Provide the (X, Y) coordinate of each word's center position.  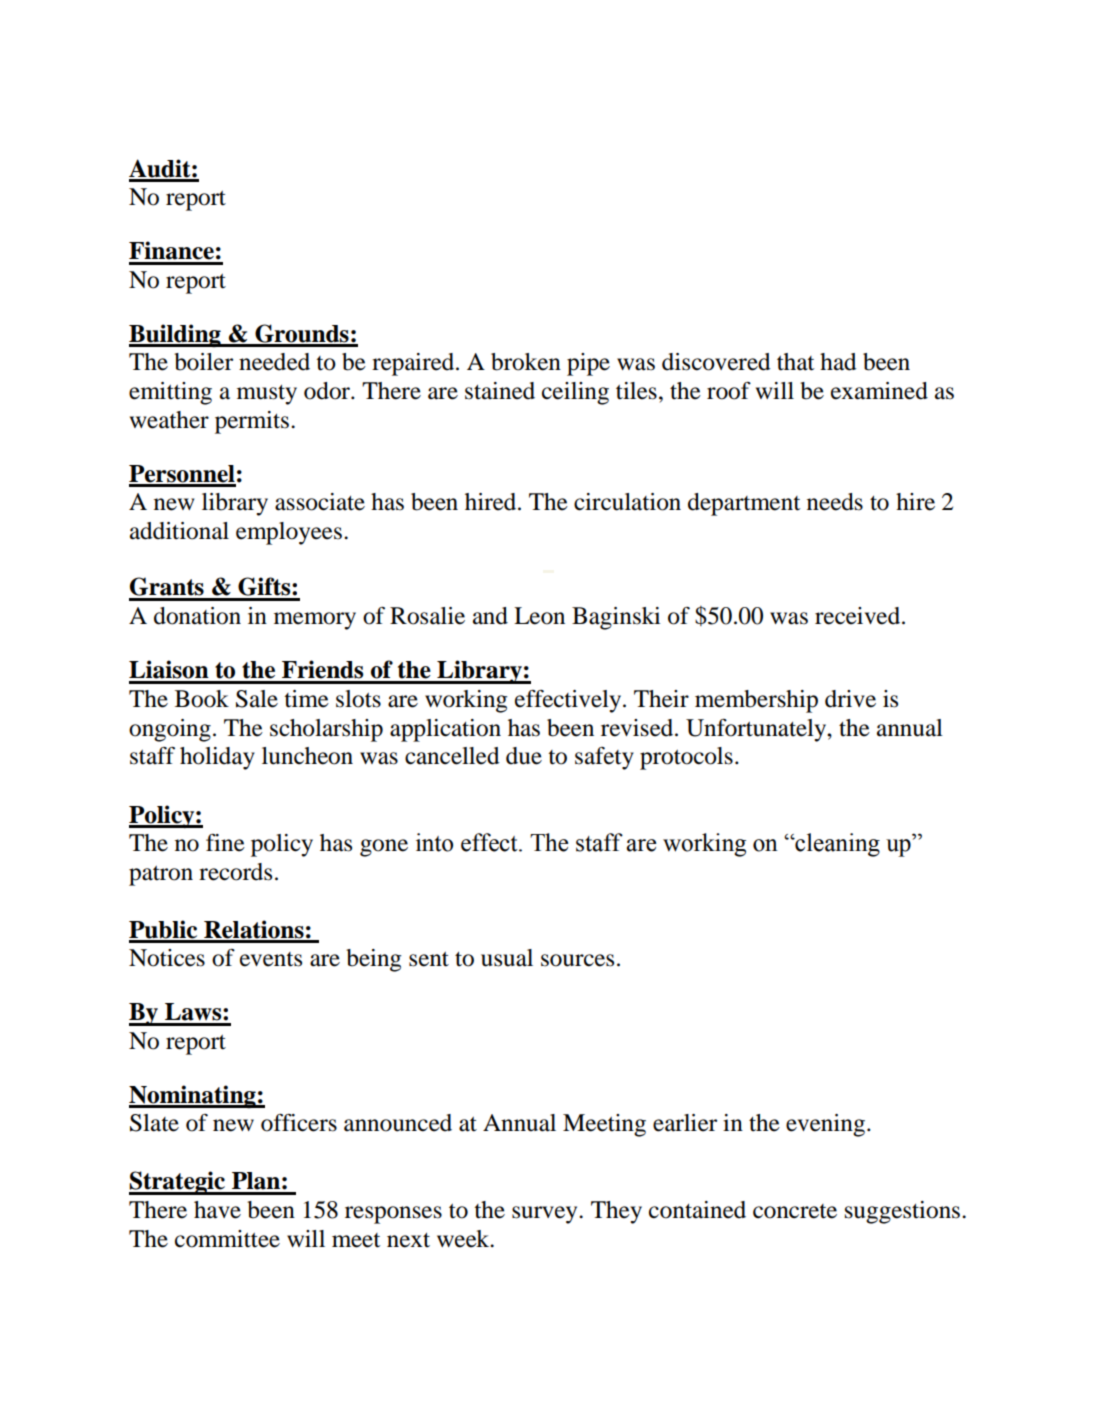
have (217, 1210)
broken (526, 362)
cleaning (836, 845)
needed (274, 362)
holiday (217, 758)
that (796, 362)
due (524, 756)
